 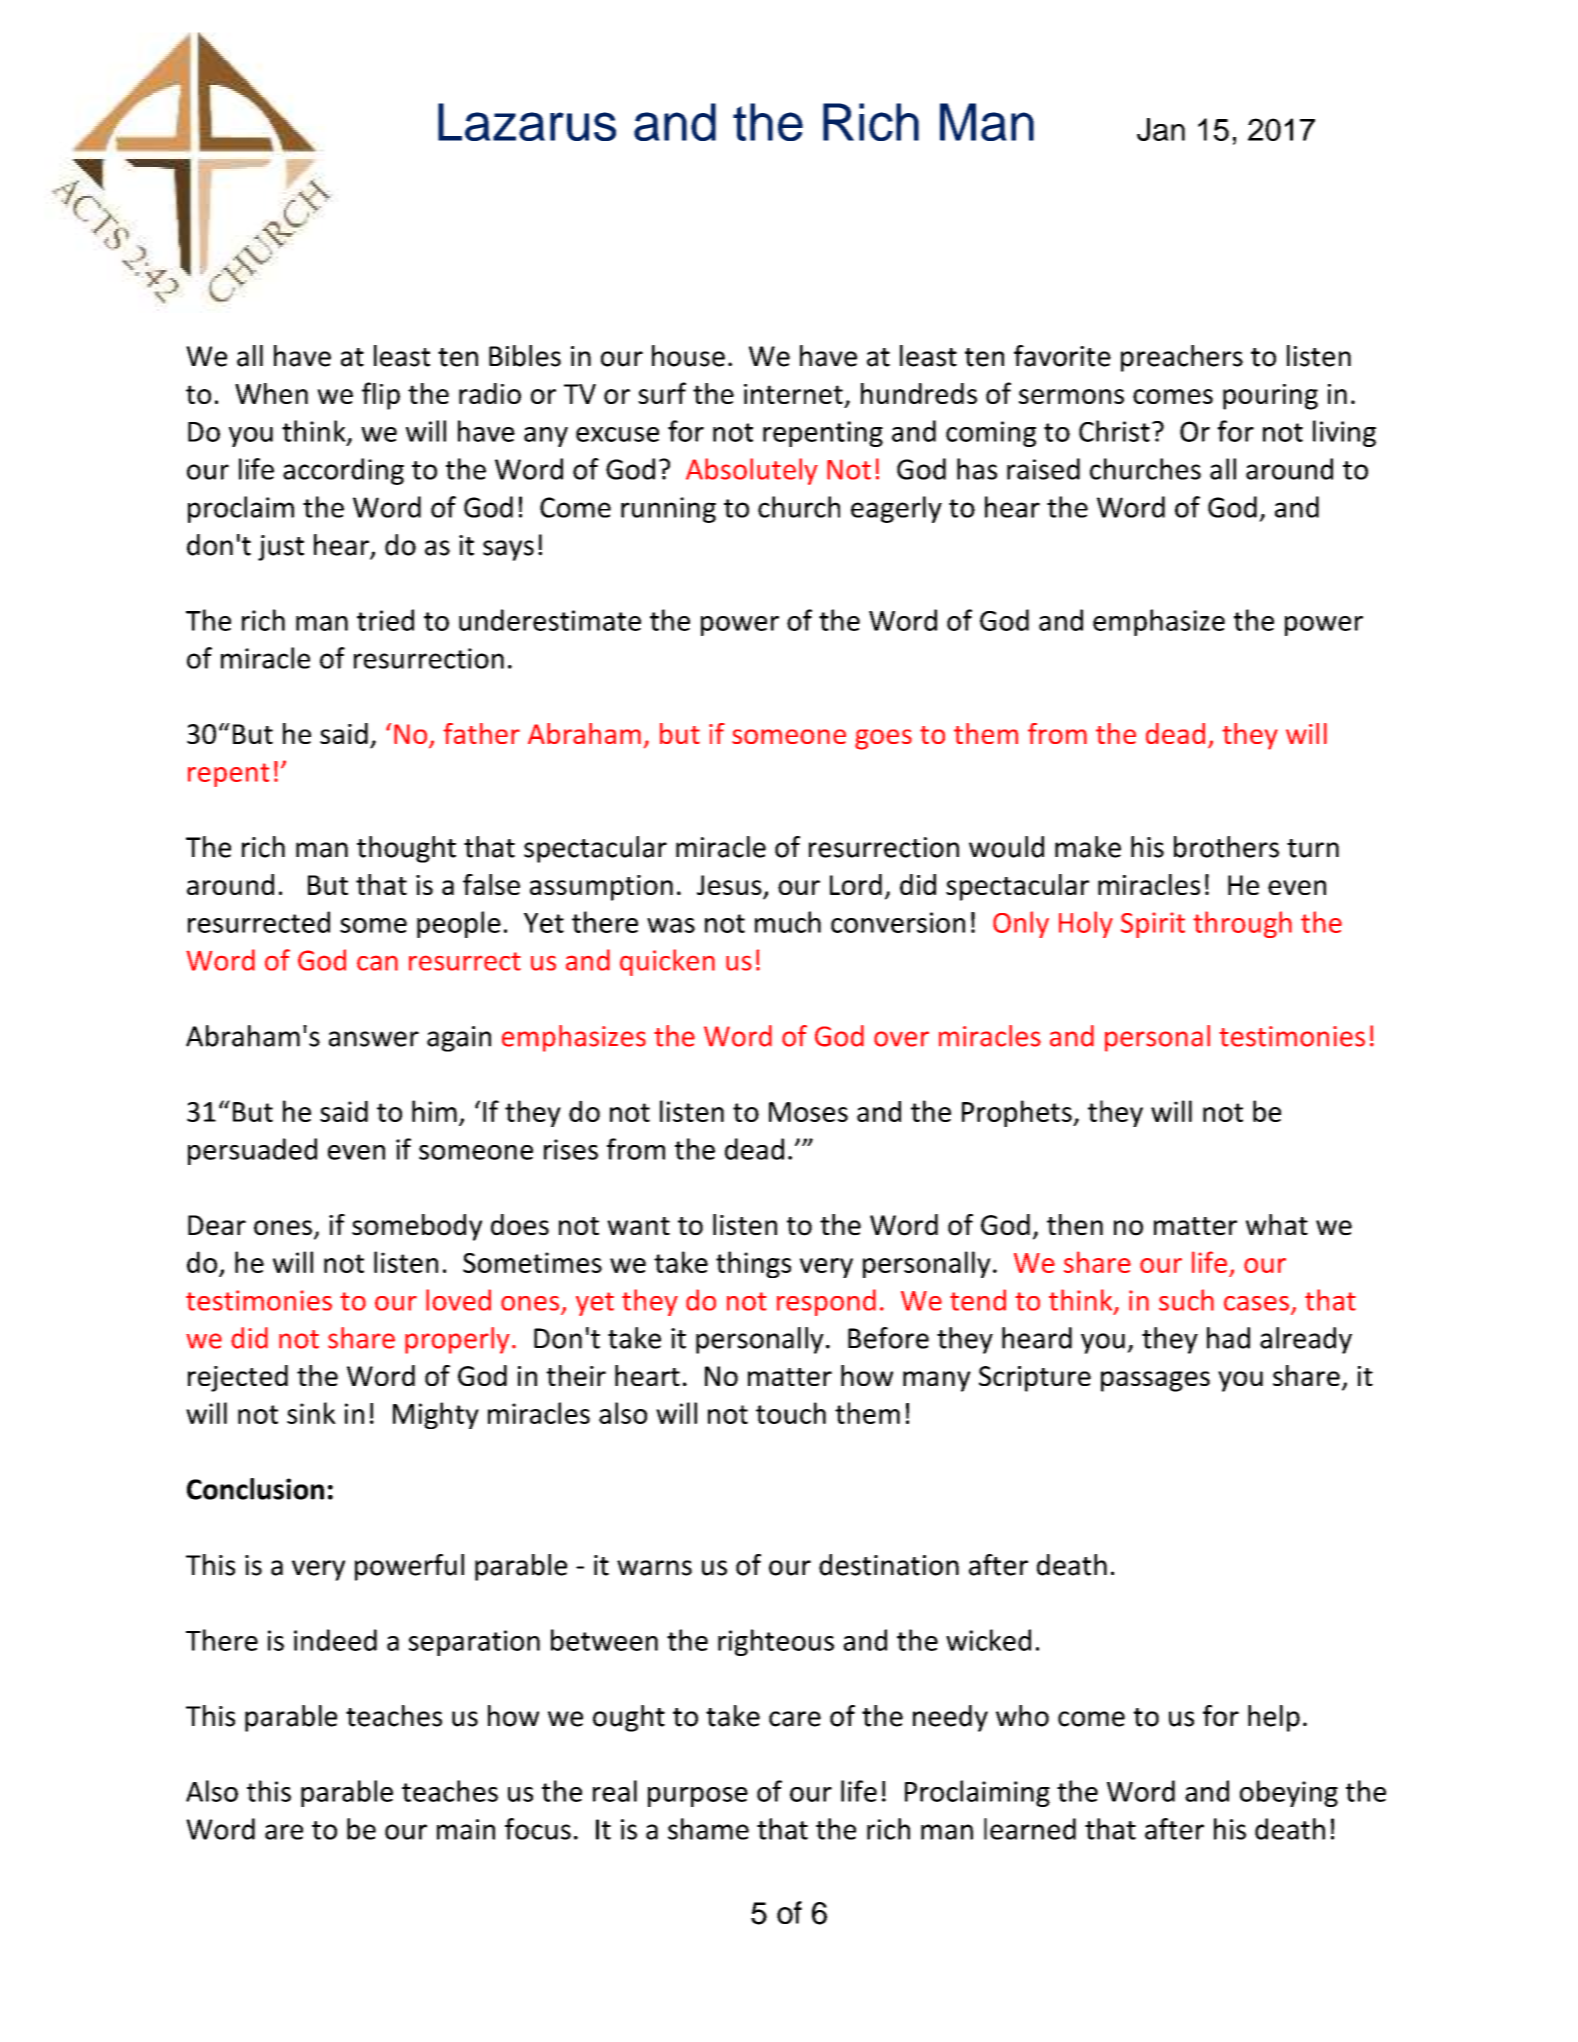 What do you see at coordinates (377, 963) in the screenshot?
I see `can` at bounding box center [377, 963].
